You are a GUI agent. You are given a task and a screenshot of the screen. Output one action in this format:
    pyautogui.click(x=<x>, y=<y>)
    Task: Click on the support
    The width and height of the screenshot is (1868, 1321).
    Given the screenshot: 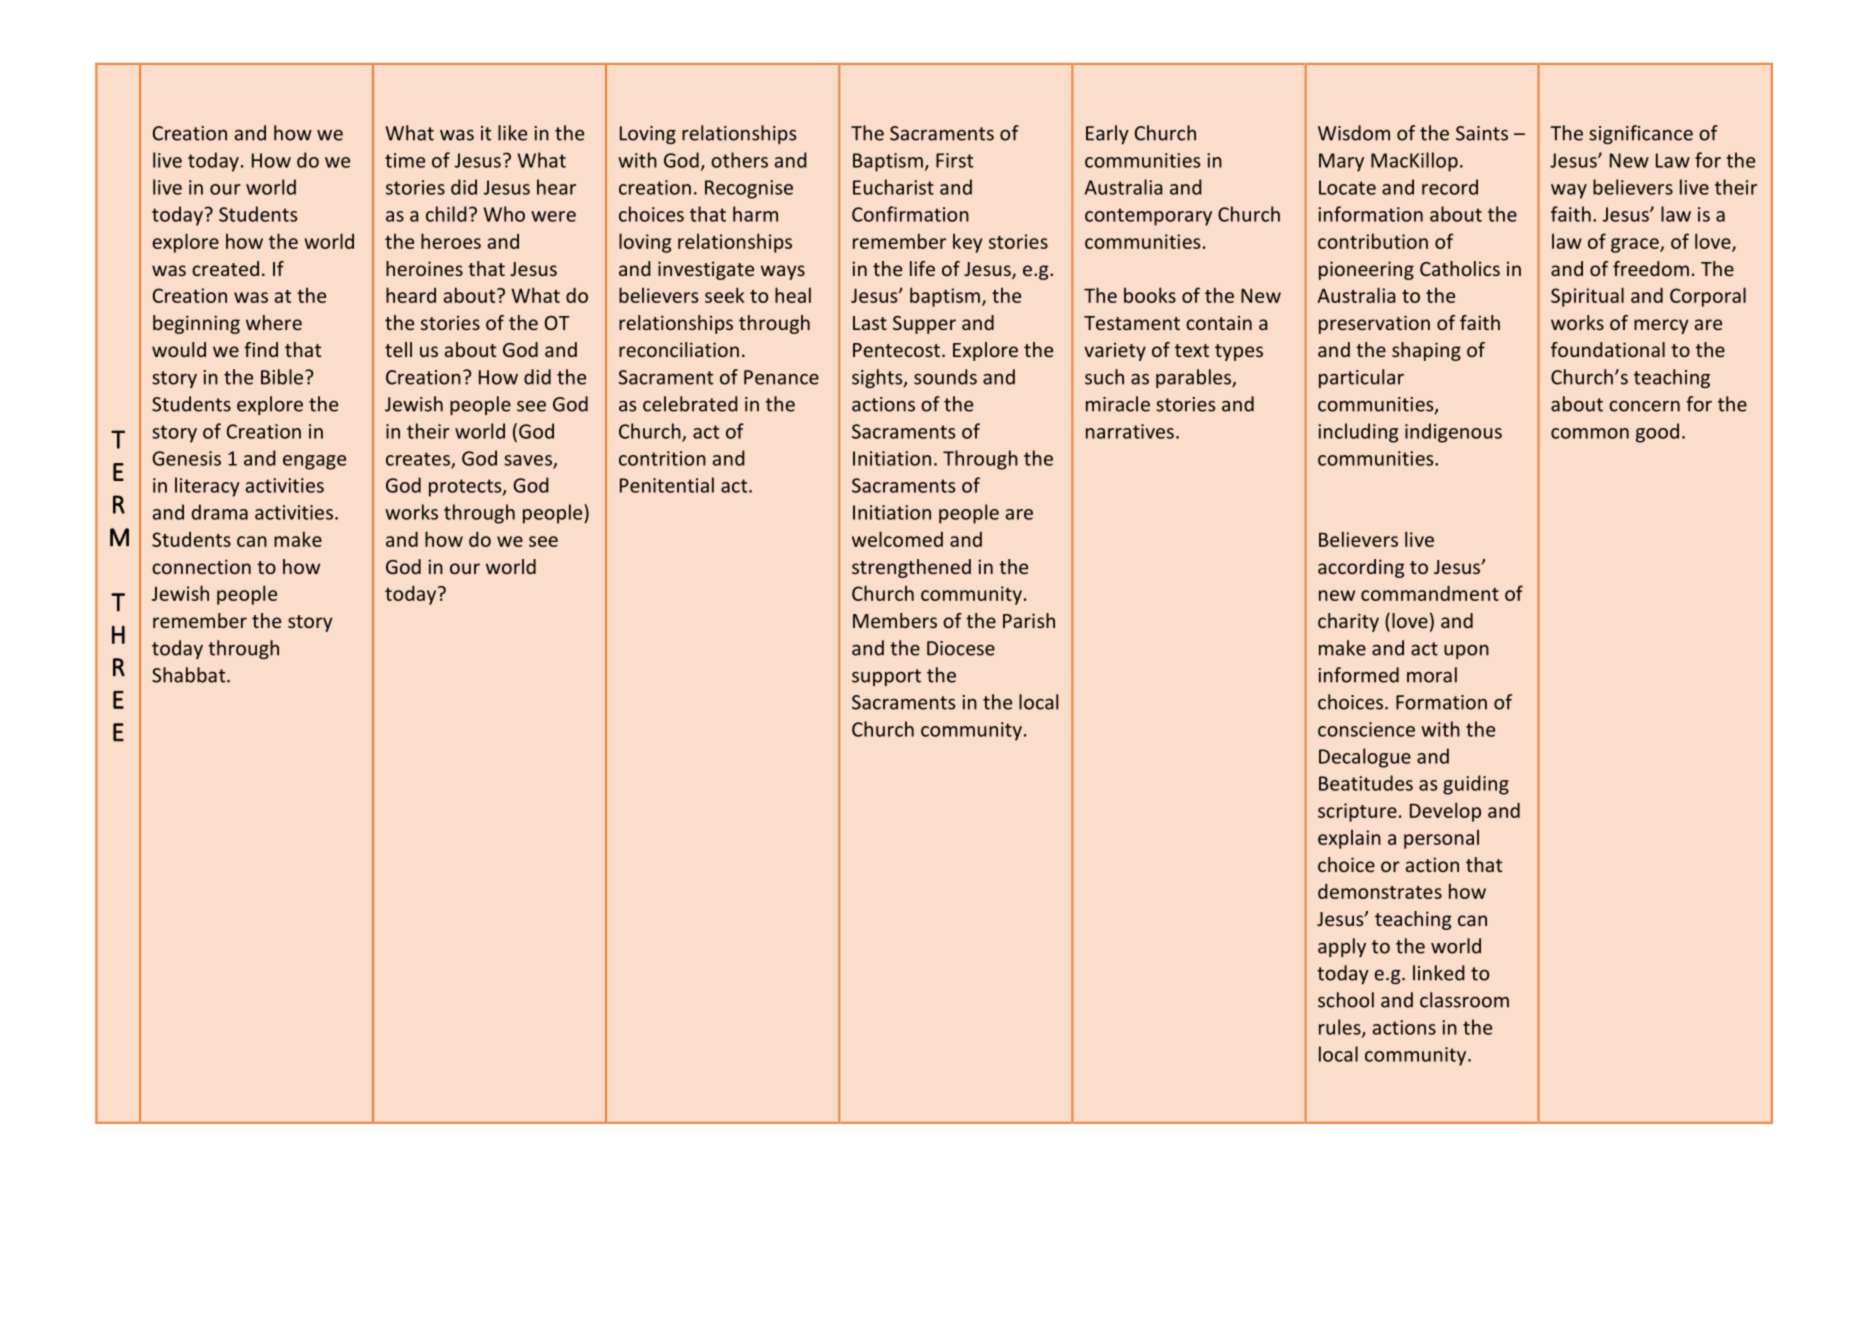 What is the action you would take?
    pyautogui.click(x=886, y=677)
